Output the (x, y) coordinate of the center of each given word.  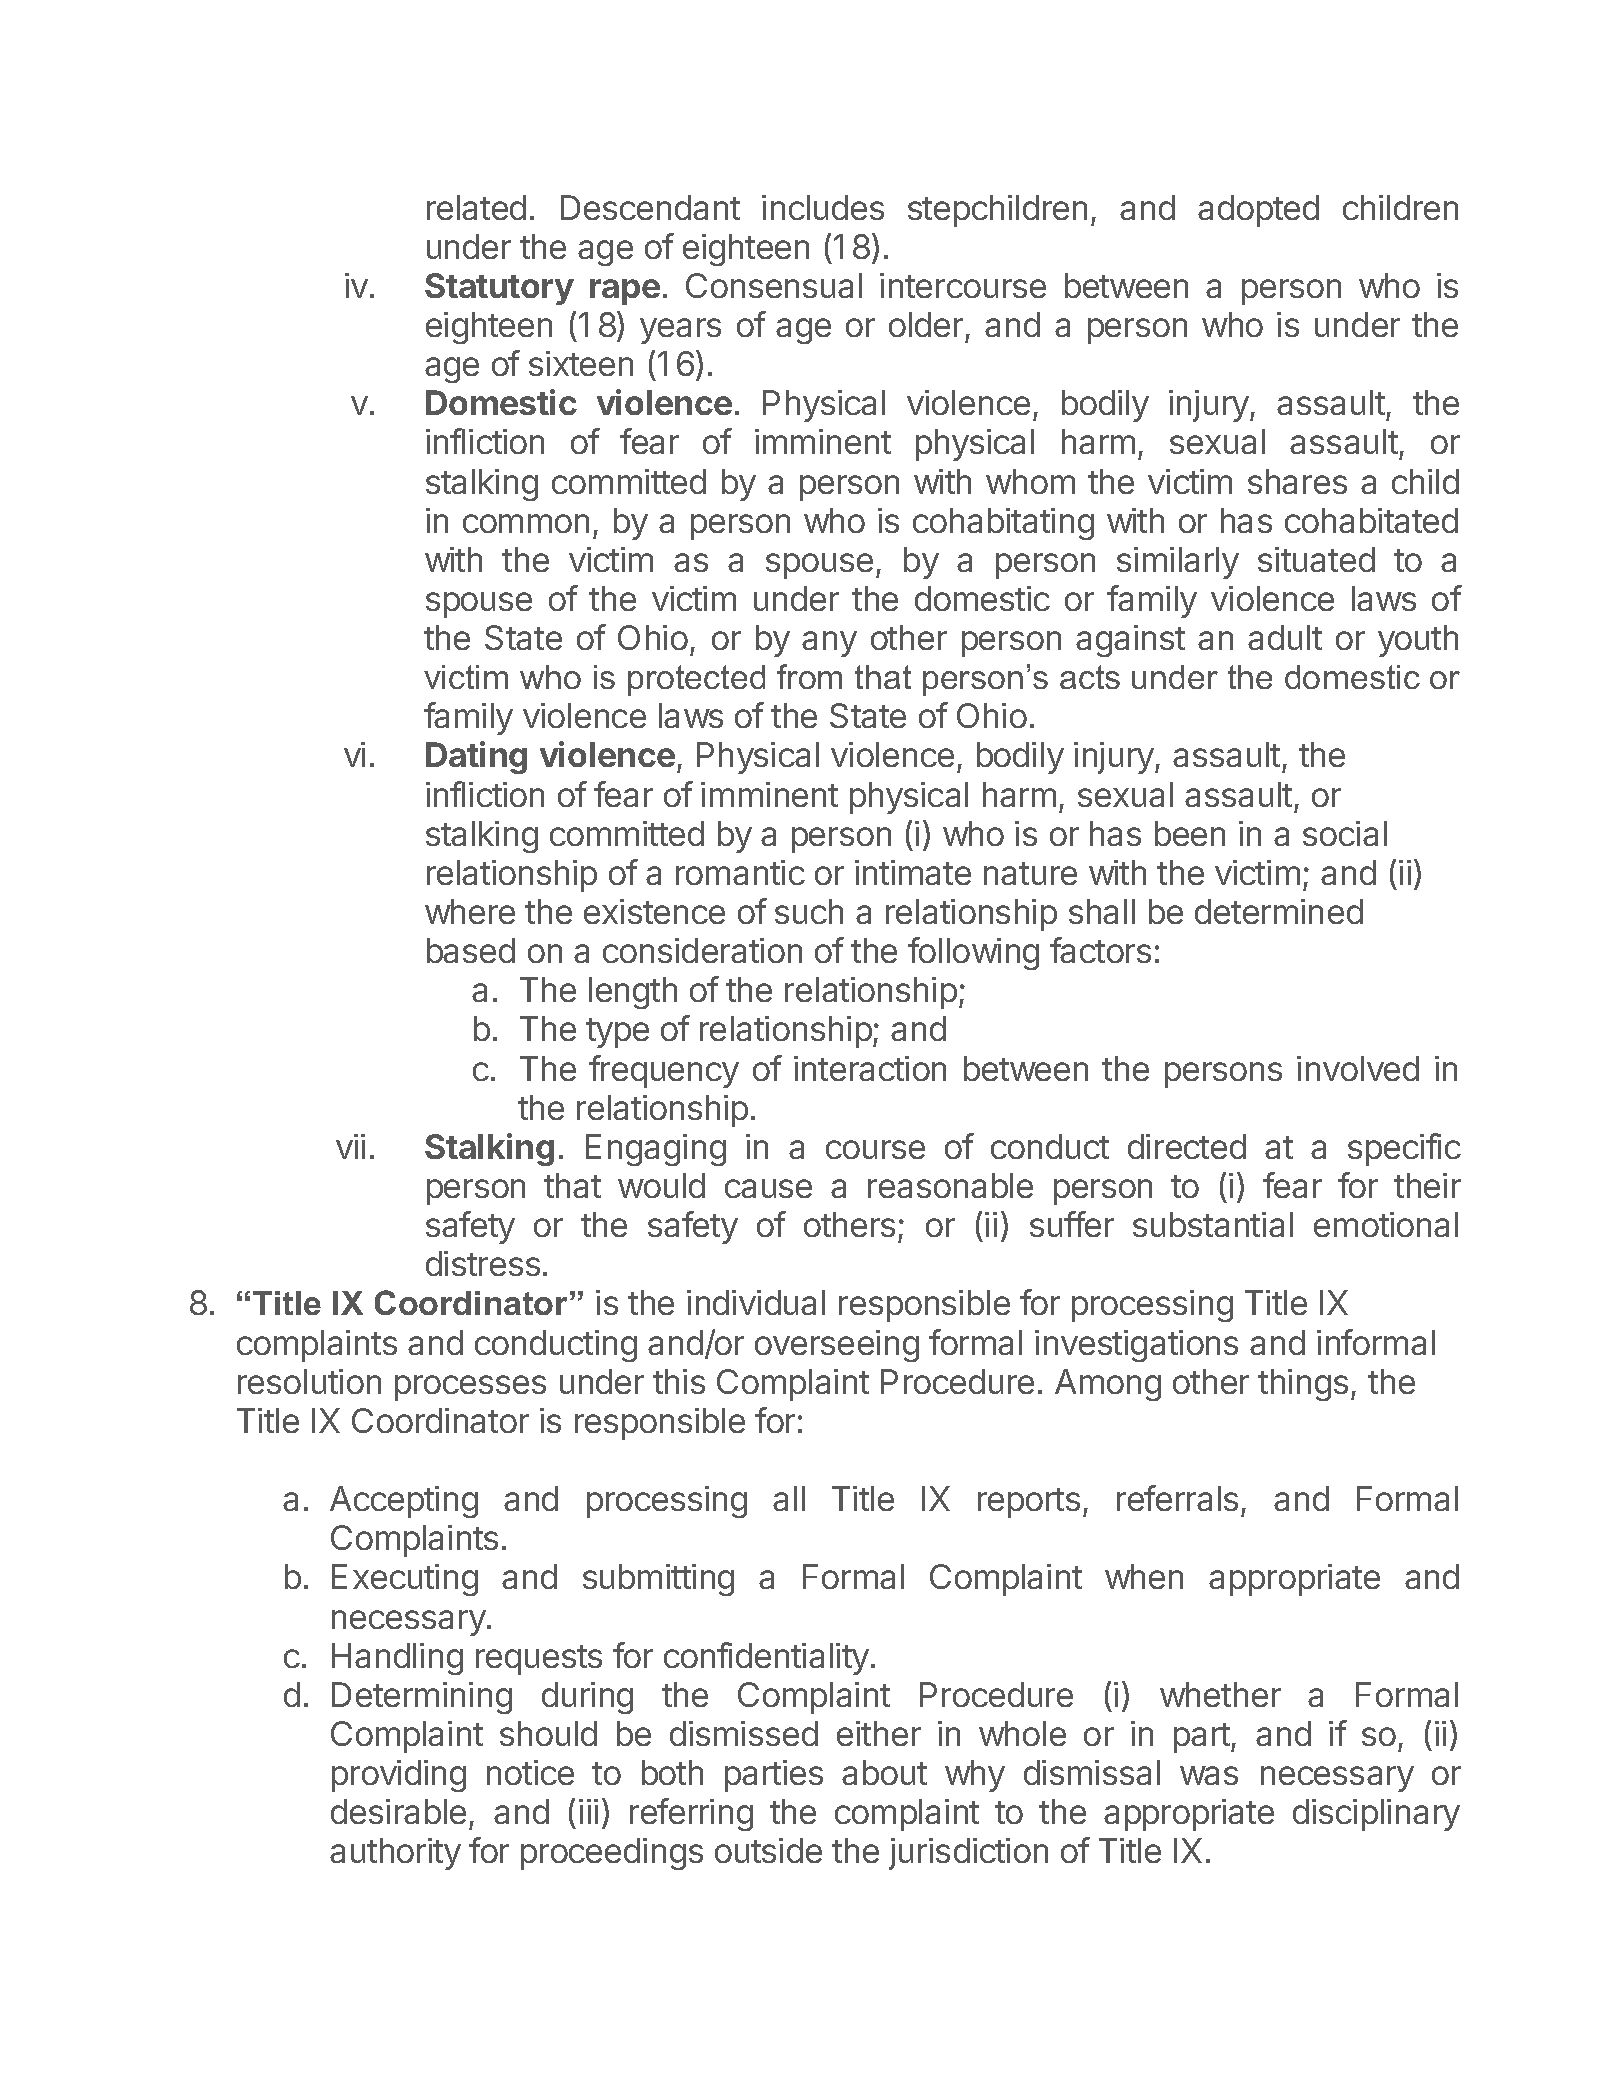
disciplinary (1376, 1815)
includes (823, 207)
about (884, 1772)
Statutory (499, 289)
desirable (398, 1811)
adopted (1258, 211)
